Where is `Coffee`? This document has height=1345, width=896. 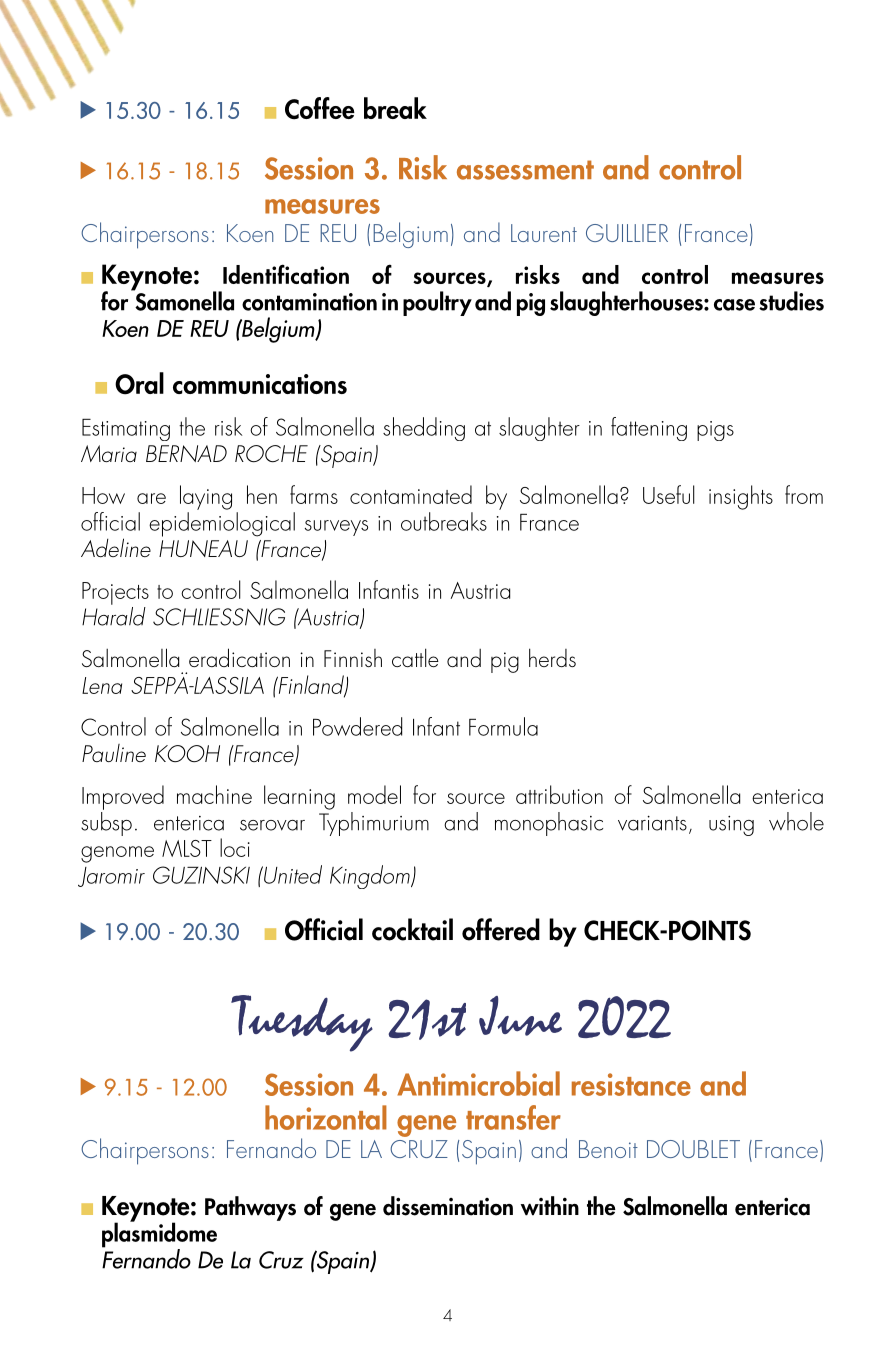 Coffee is located at coordinates (320, 108).
